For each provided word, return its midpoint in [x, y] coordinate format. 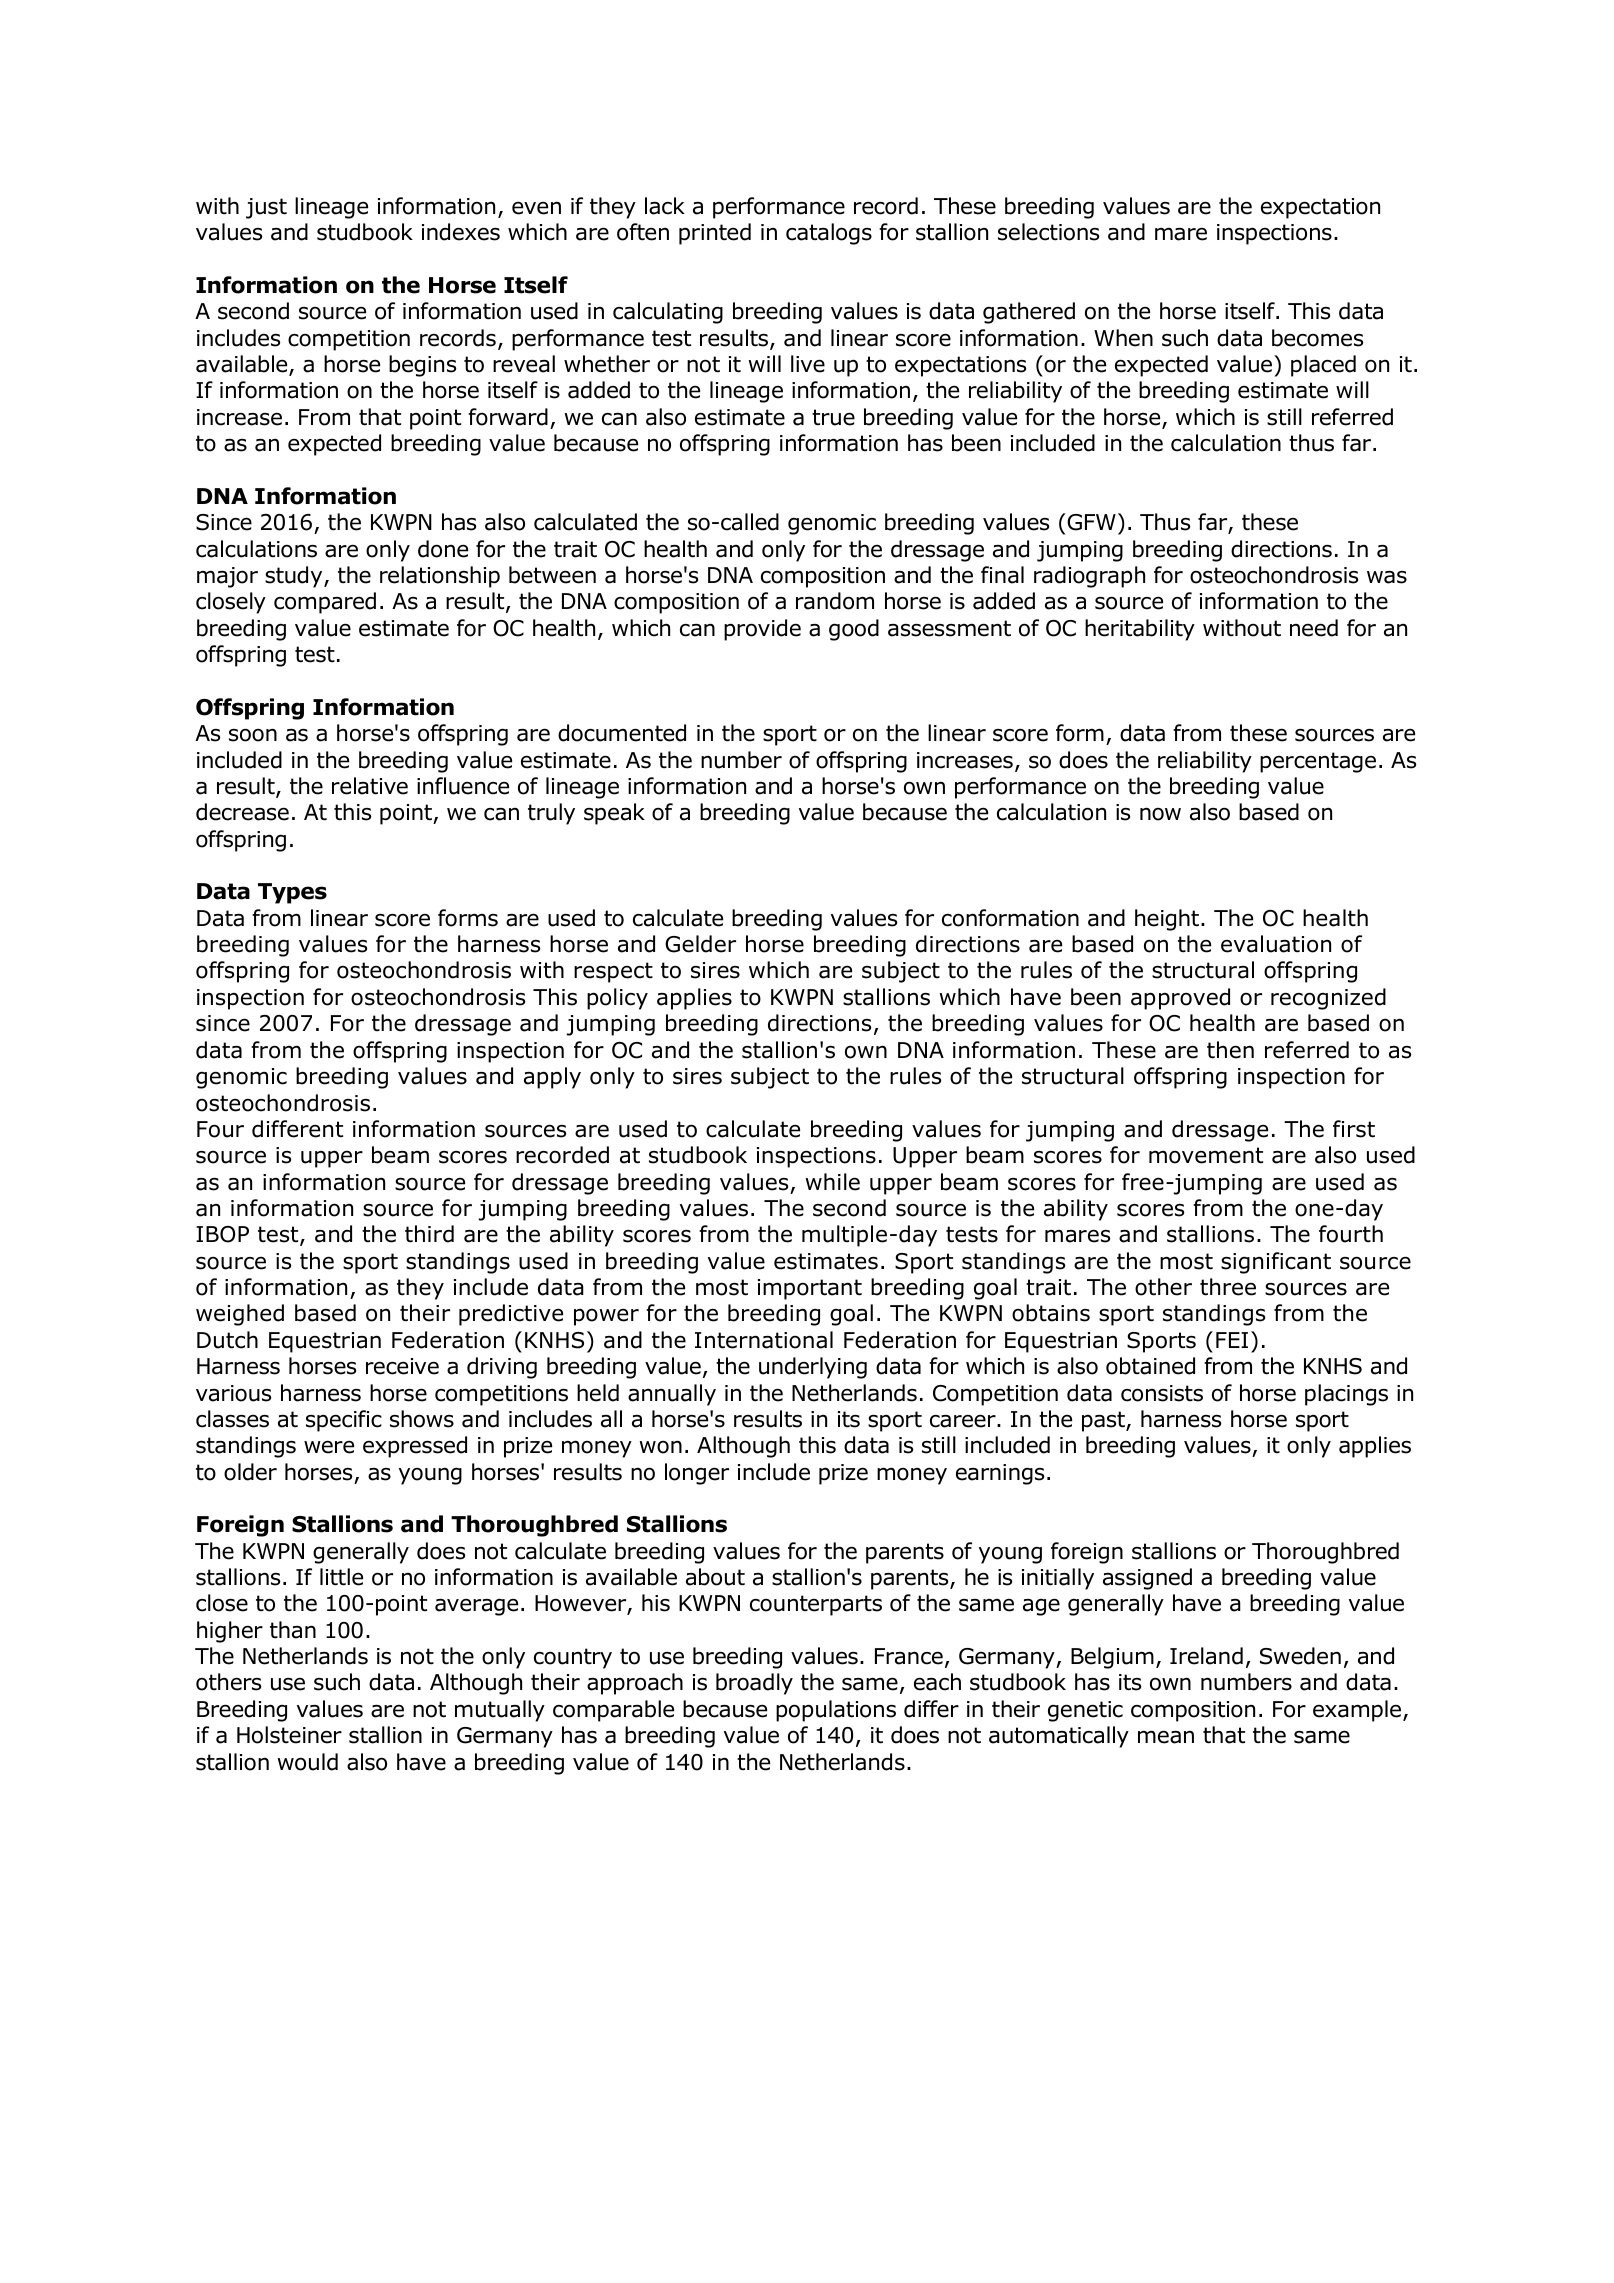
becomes [1317, 338]
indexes [461, 232]
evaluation [1276, 944]
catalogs [829, 234]
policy [617, 999]
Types [292, 893]
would [307, 1762]
